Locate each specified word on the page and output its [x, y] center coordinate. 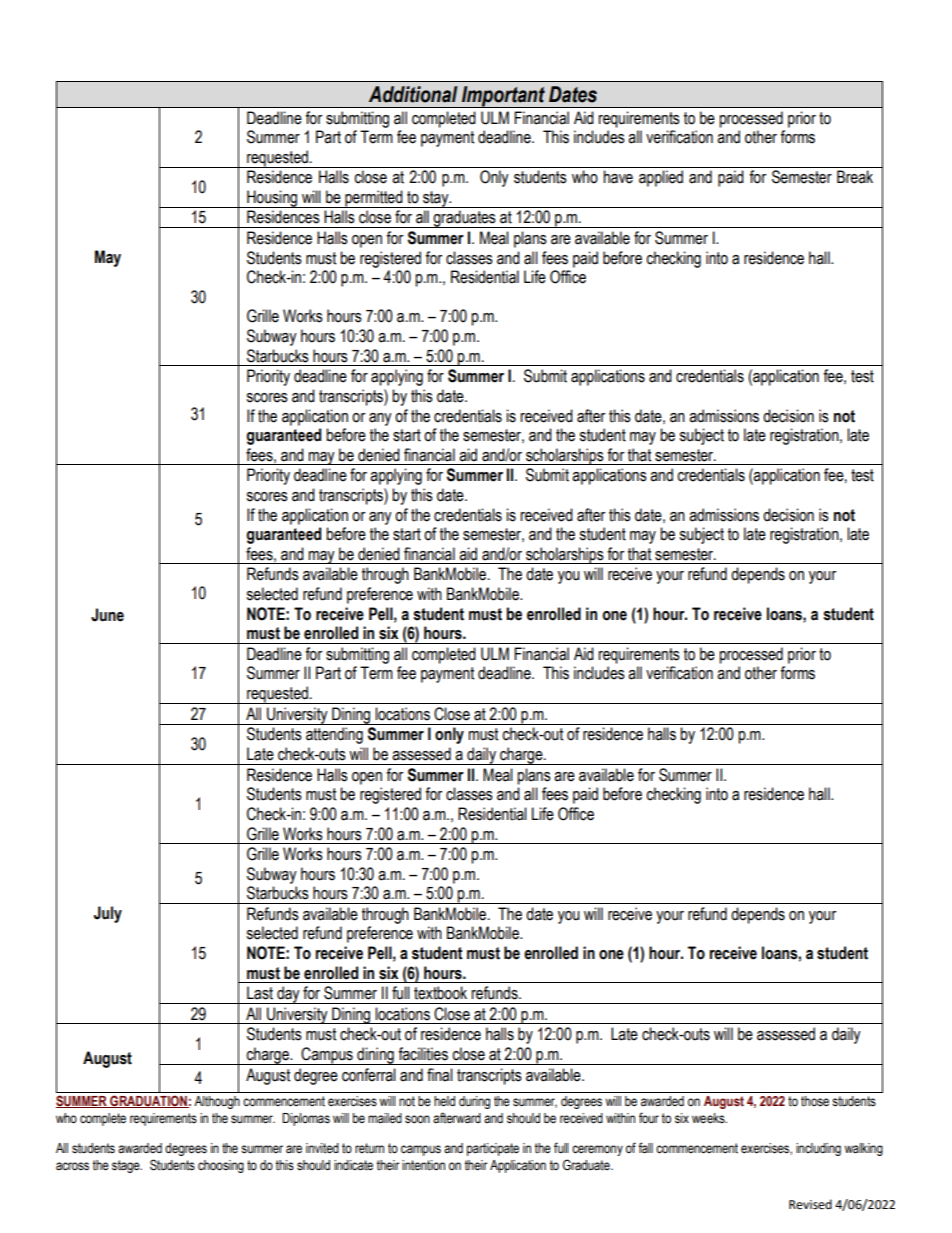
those [815, 1101]
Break [855, 177]
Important [503, 97]
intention [423, 1165]
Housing [272, 199]
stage [127, 1166]
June [107, 615]
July [108, 914]
